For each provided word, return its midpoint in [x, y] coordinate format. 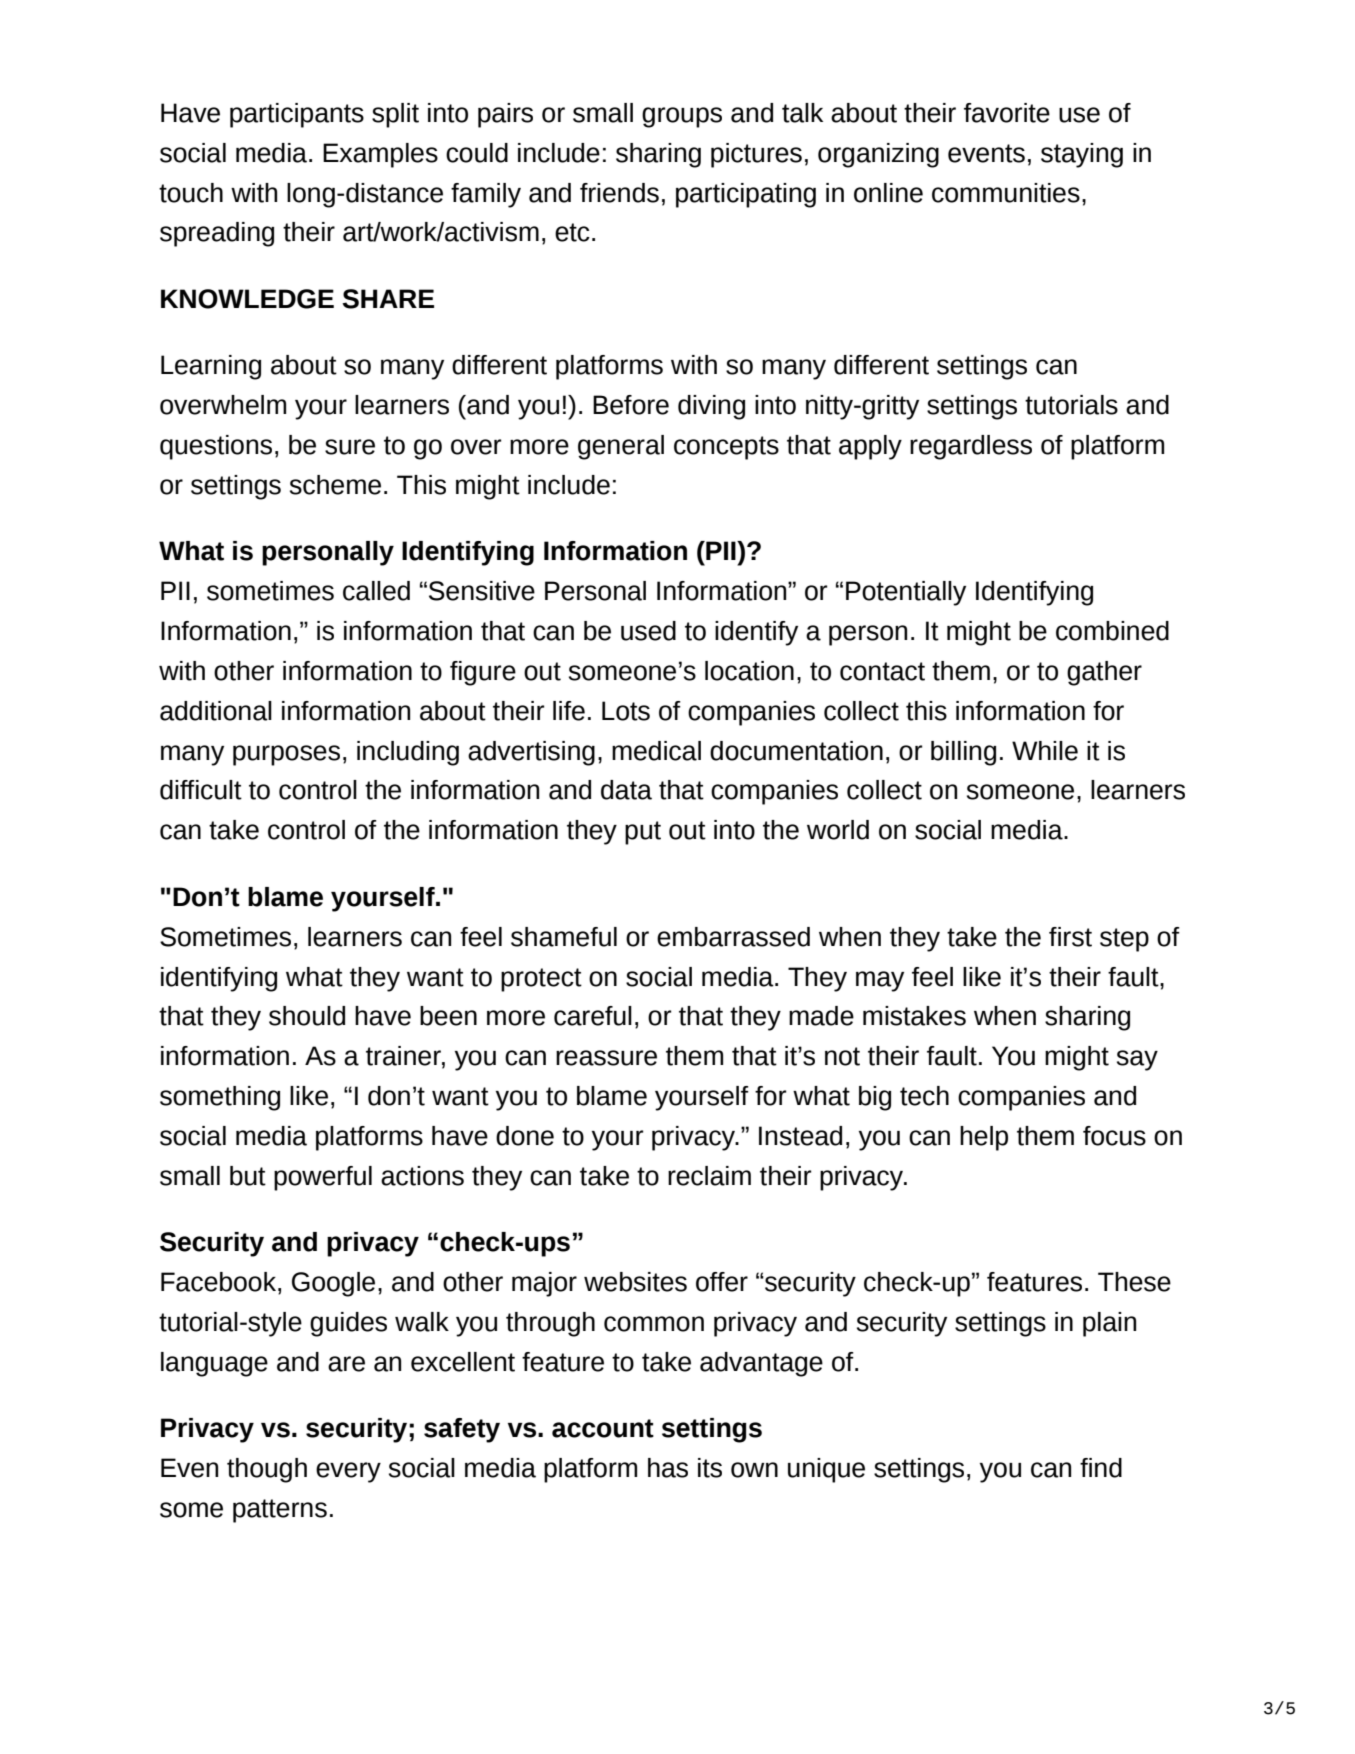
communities [1006, 193]
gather [1104, 673]
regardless [971, 447]
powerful [323, 1178]
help [984, 1138]
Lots [626, 711]
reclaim [709, 1176]
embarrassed [733, 937]
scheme [335, 485]
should [307, 1016]
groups [682, 117]
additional [216, 711]
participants [297, 115]
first [1070, 937]
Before [631, 405]
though [267, 1470]
